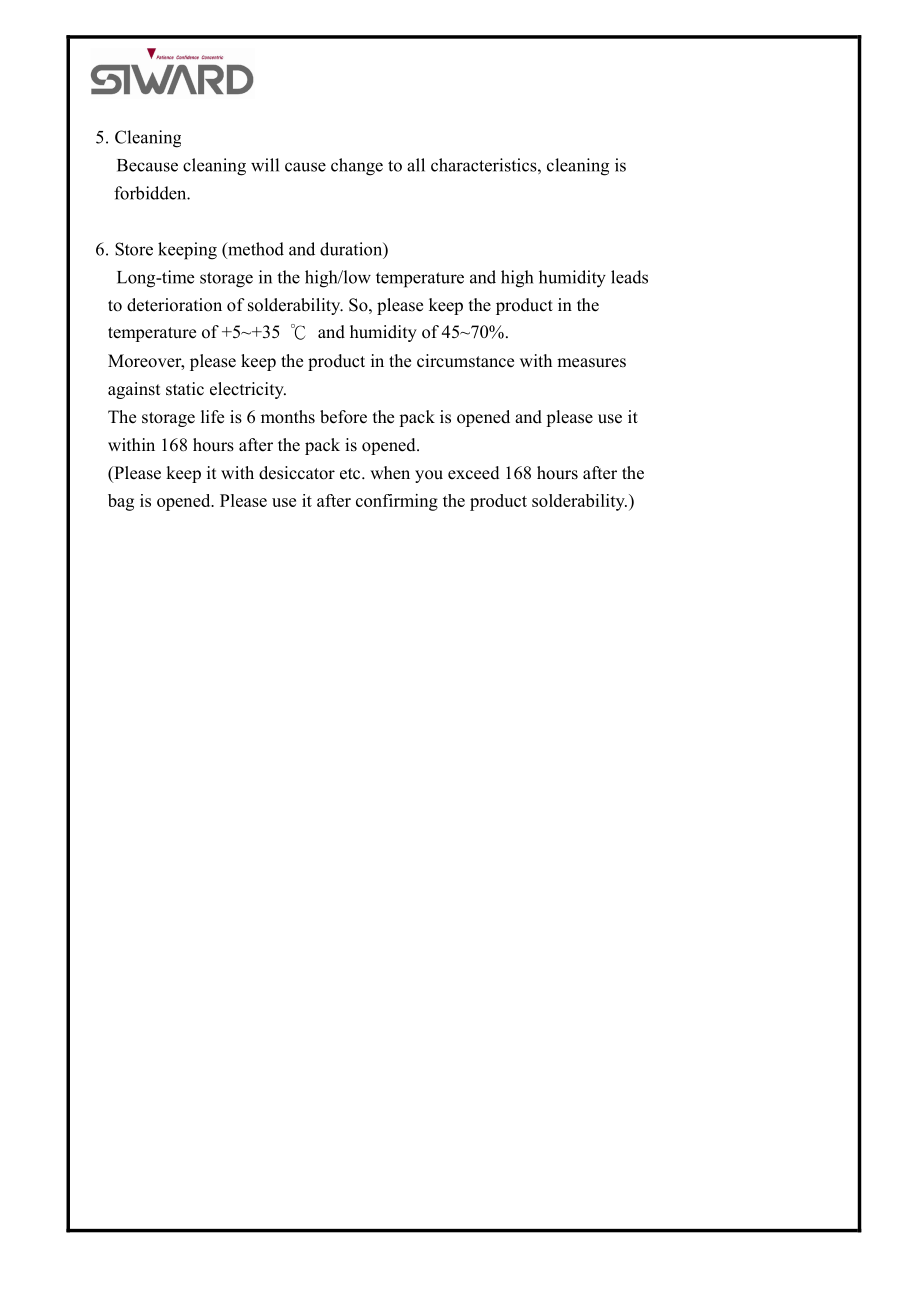 This screenshot has width=924, height=1308. Describe the element at coordinates (121, 502) in the screenshot. I see `bag` at that location.
